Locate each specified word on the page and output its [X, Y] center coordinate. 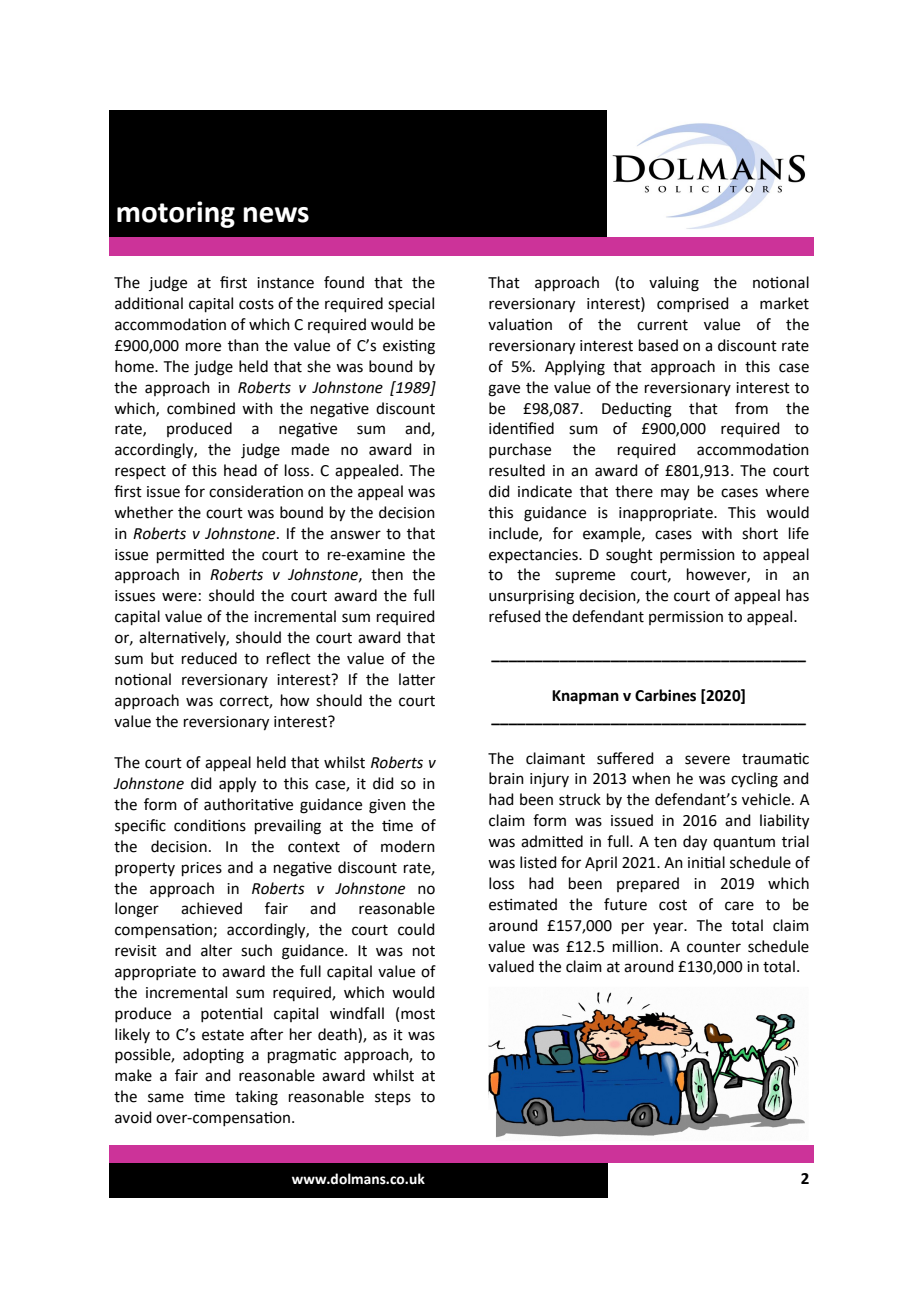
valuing [674, 284]
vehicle [767, 799]
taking [256, 1098]
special [411, 304]
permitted [190, 555]
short [760, 533]
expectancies [534, 556]
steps [393, 1098]
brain [506, 778]
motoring [176, 214]
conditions [210, 825]
